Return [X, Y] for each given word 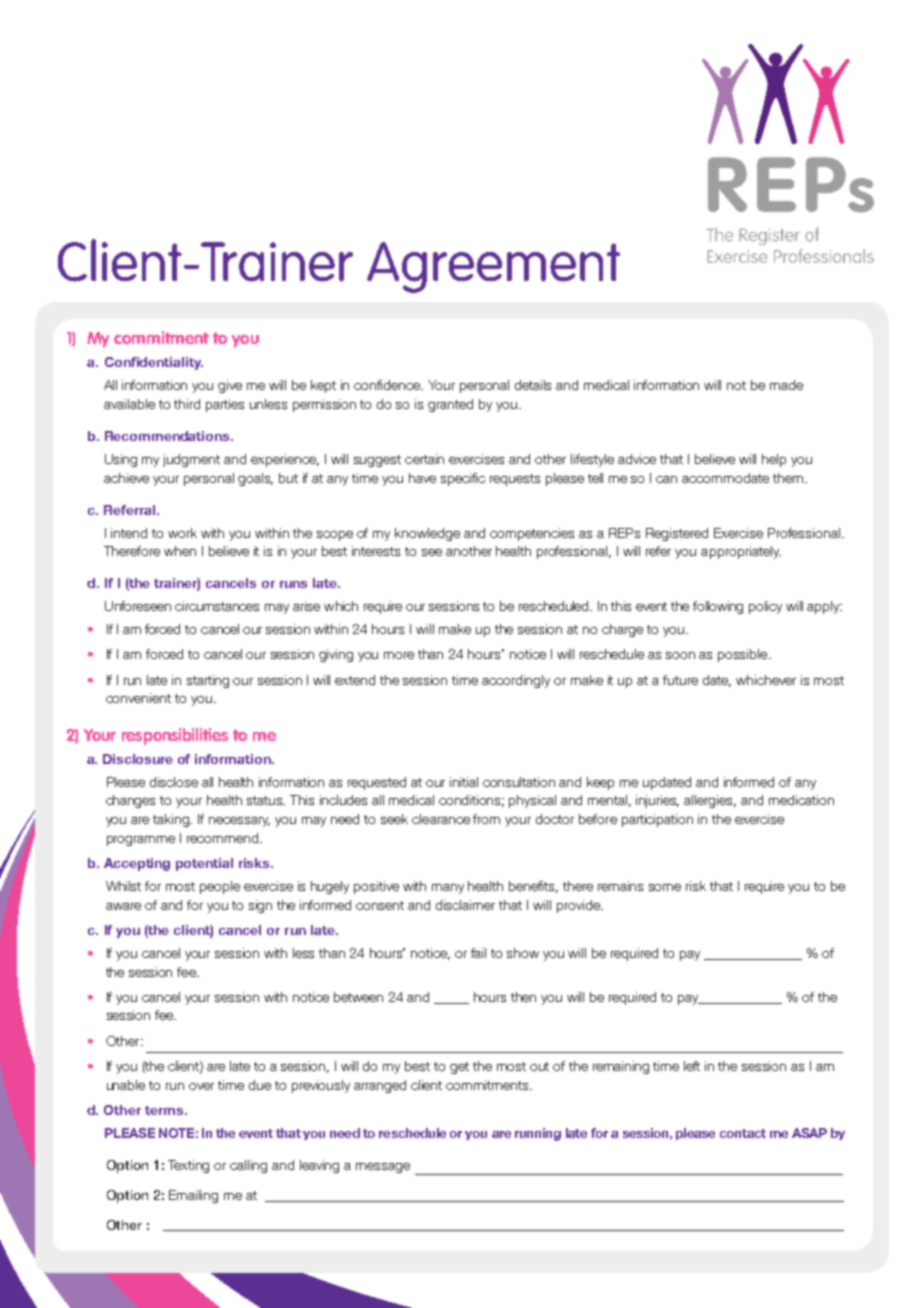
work [182, 533]
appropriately [741, 552]
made [786, 385]
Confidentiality [154, 363]
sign [260, 906]
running [538, 1134]
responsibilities [175, 736]
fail [478, 953]
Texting [188, 1166]
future [680, 680]
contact [743, 1133]
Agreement [493, 267]
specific [463, 479]
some [665, 887]
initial [464, 782]
